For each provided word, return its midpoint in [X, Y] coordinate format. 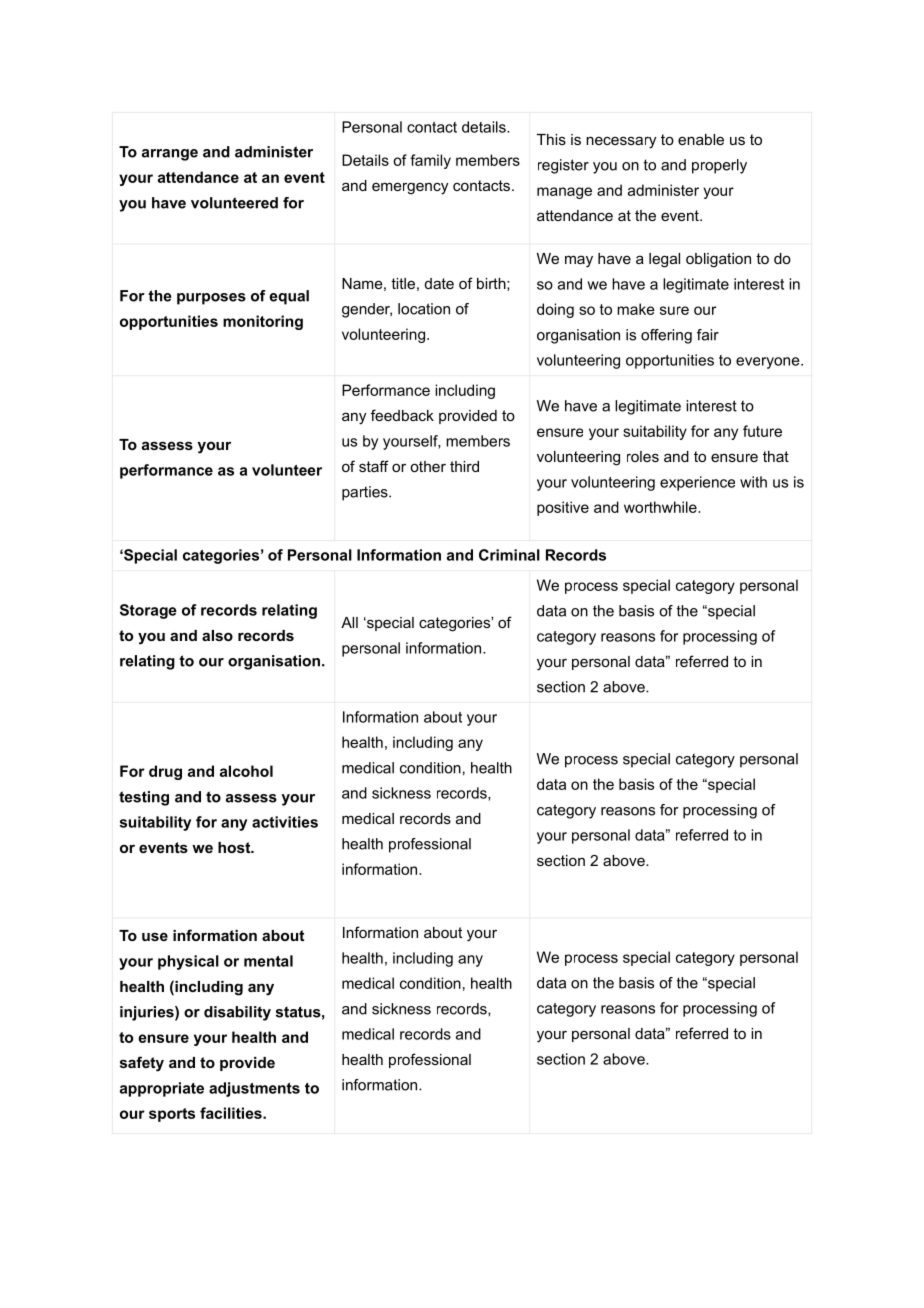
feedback [402, 415]
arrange [170, 155]
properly [719, 166]
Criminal [509, 555]
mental [268, 961]
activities [285, 822]
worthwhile [661, 507]
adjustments [254, 1089]
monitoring [263, 322]
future [762, 431]
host [235, 847]
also [217, 635]
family [430, 161]
